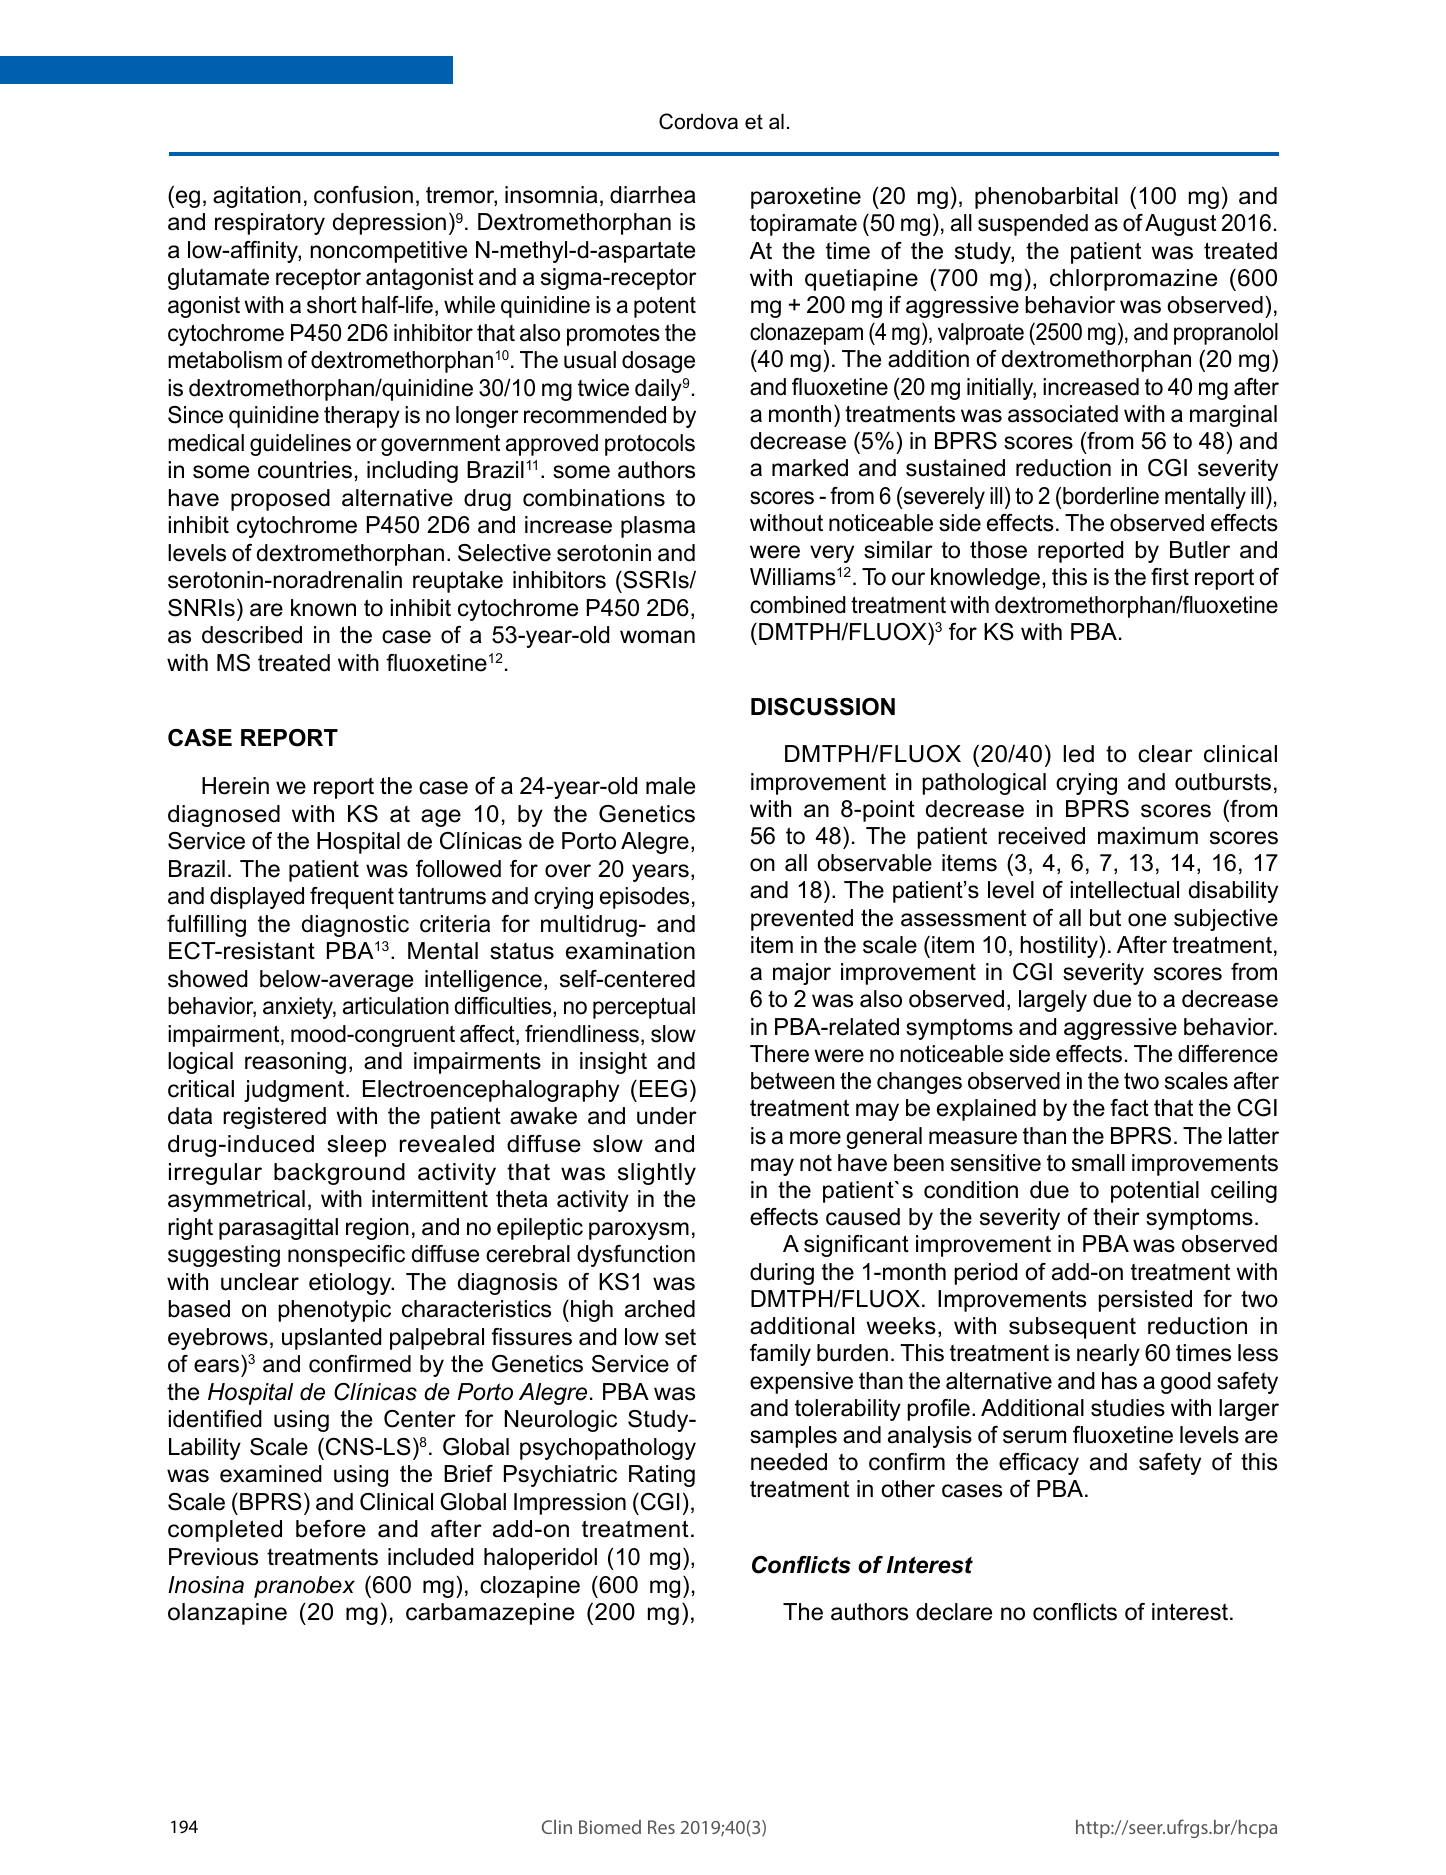  What do you see at coordinates (1128, 1408) in the screenshot?
I see `studies` at bounding box center [1128, 1408].
